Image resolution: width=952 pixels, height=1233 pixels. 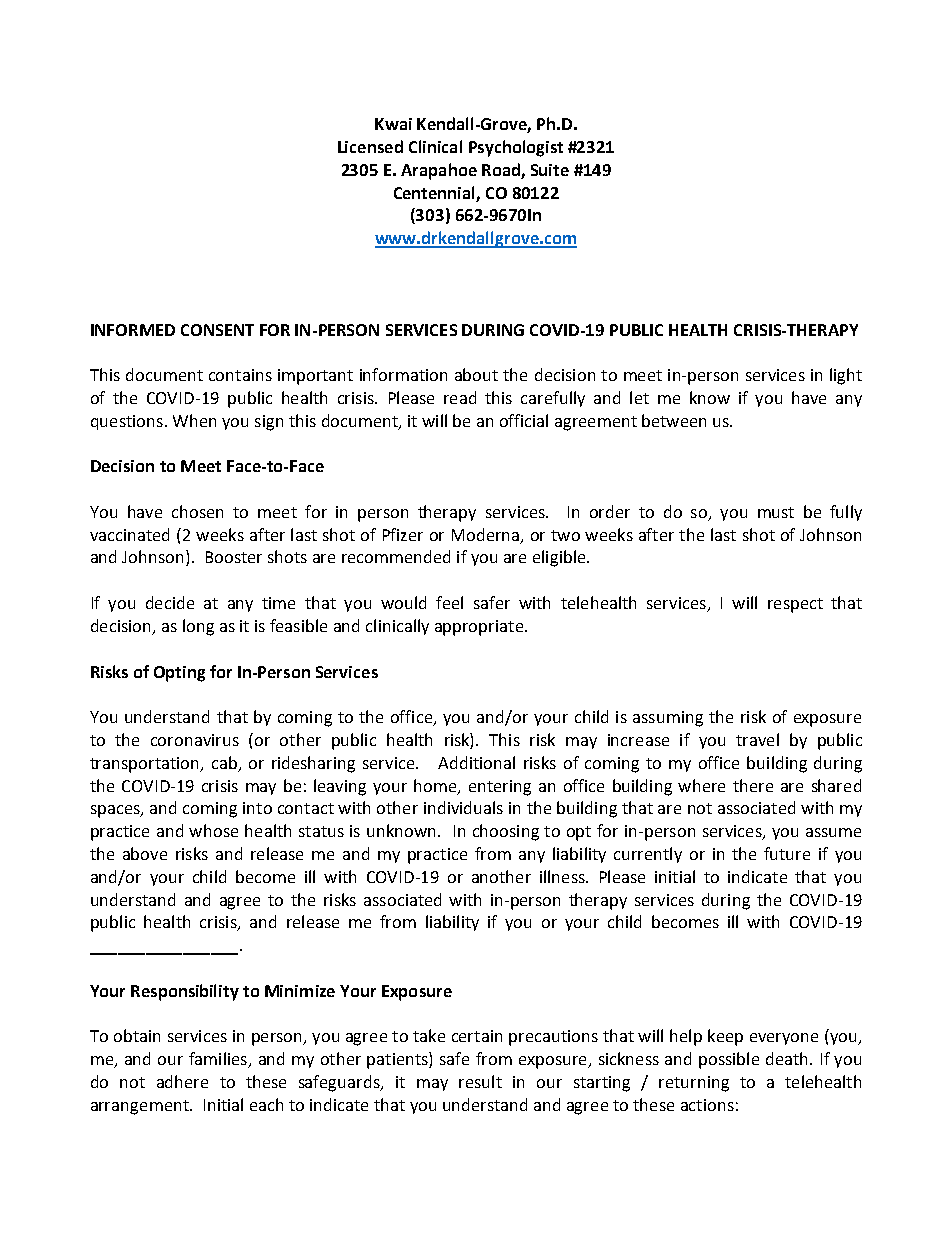 I want to click on Road, so click(x=501, y=169).
